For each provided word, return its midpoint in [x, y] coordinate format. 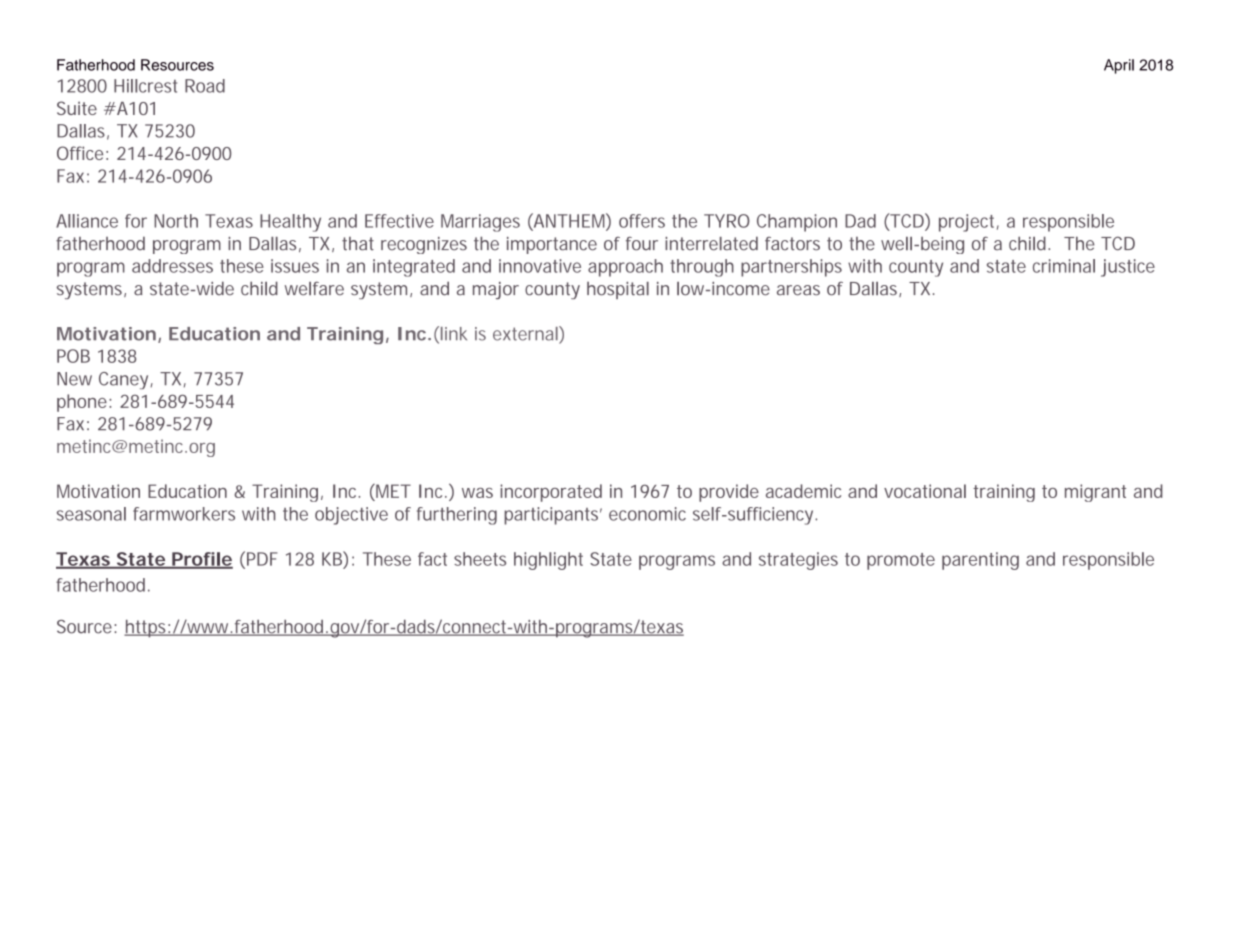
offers [642, 221]
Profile [201, 560]
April [1119, 66]
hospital [618, 290]
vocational [925, 491]
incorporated [551, 493]
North [176, 221]
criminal [1064, 266]
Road [205, 86]
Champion [797, 223]
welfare [314, 288]
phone [83, 403]
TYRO [727, 221]
